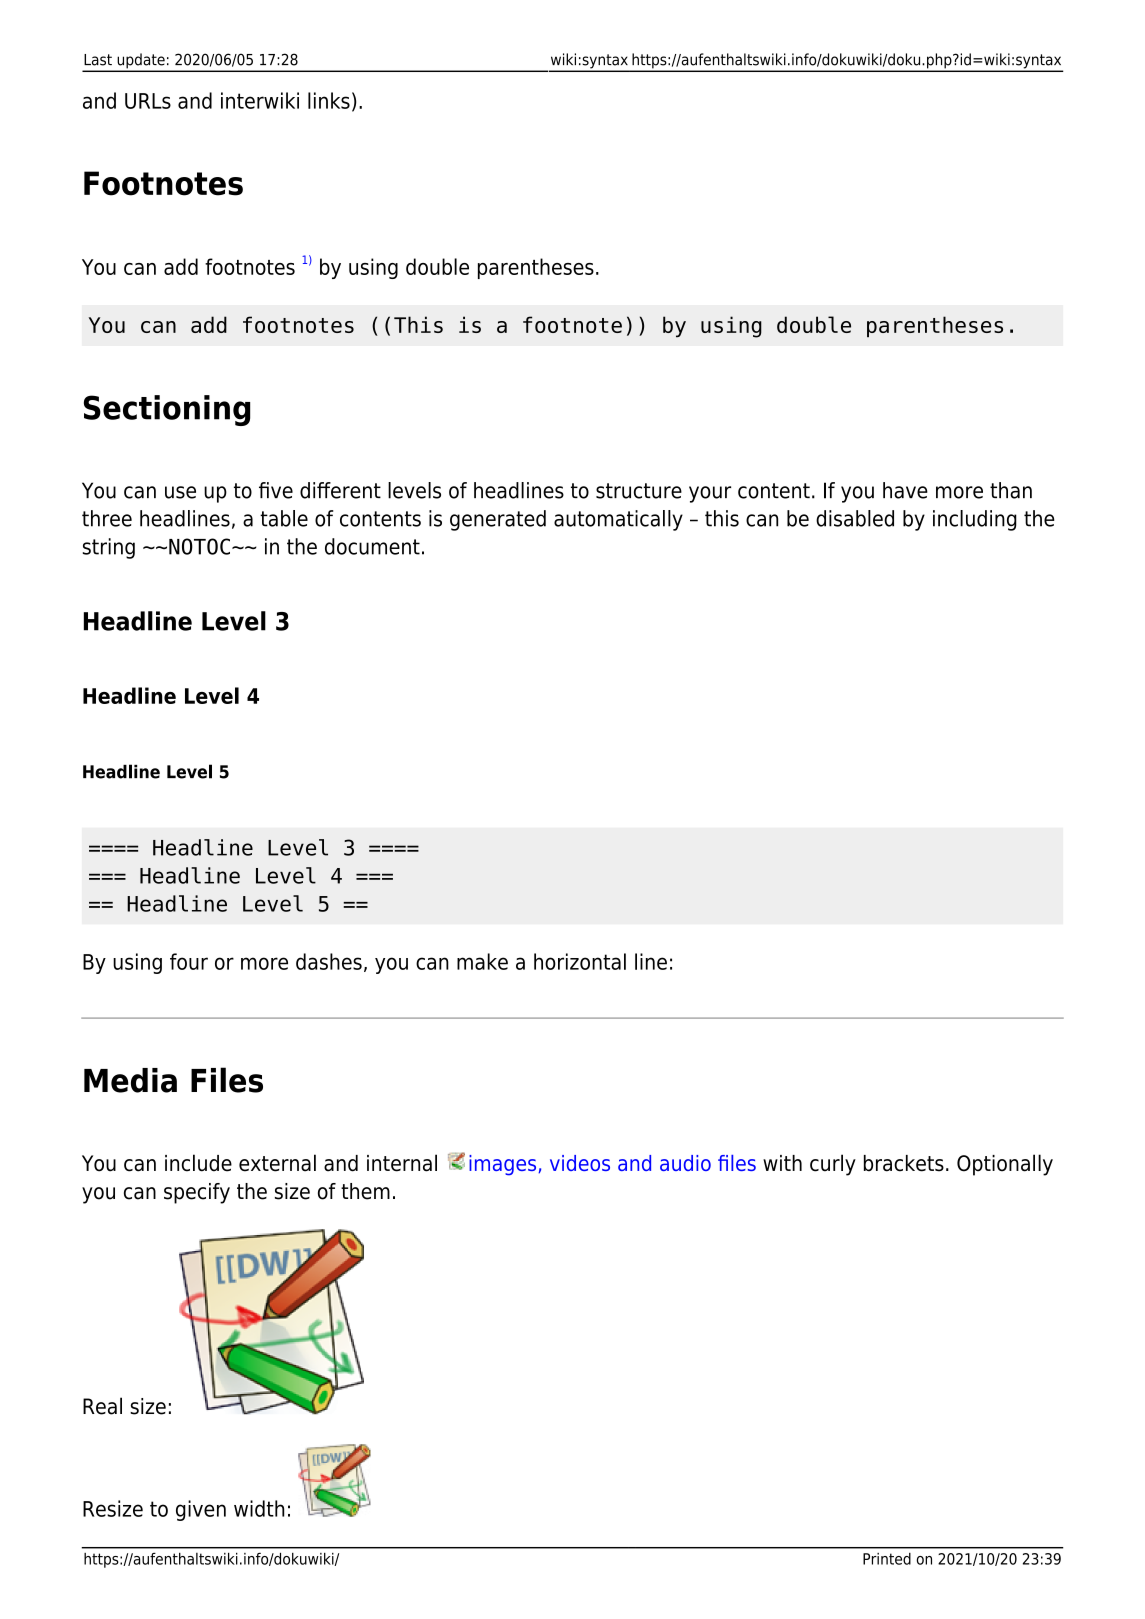 This document has height=1619, width=1145. What do you see at coordinates (259, 1508) in the document?
I see `width` at bounding box center [259, 1508].
